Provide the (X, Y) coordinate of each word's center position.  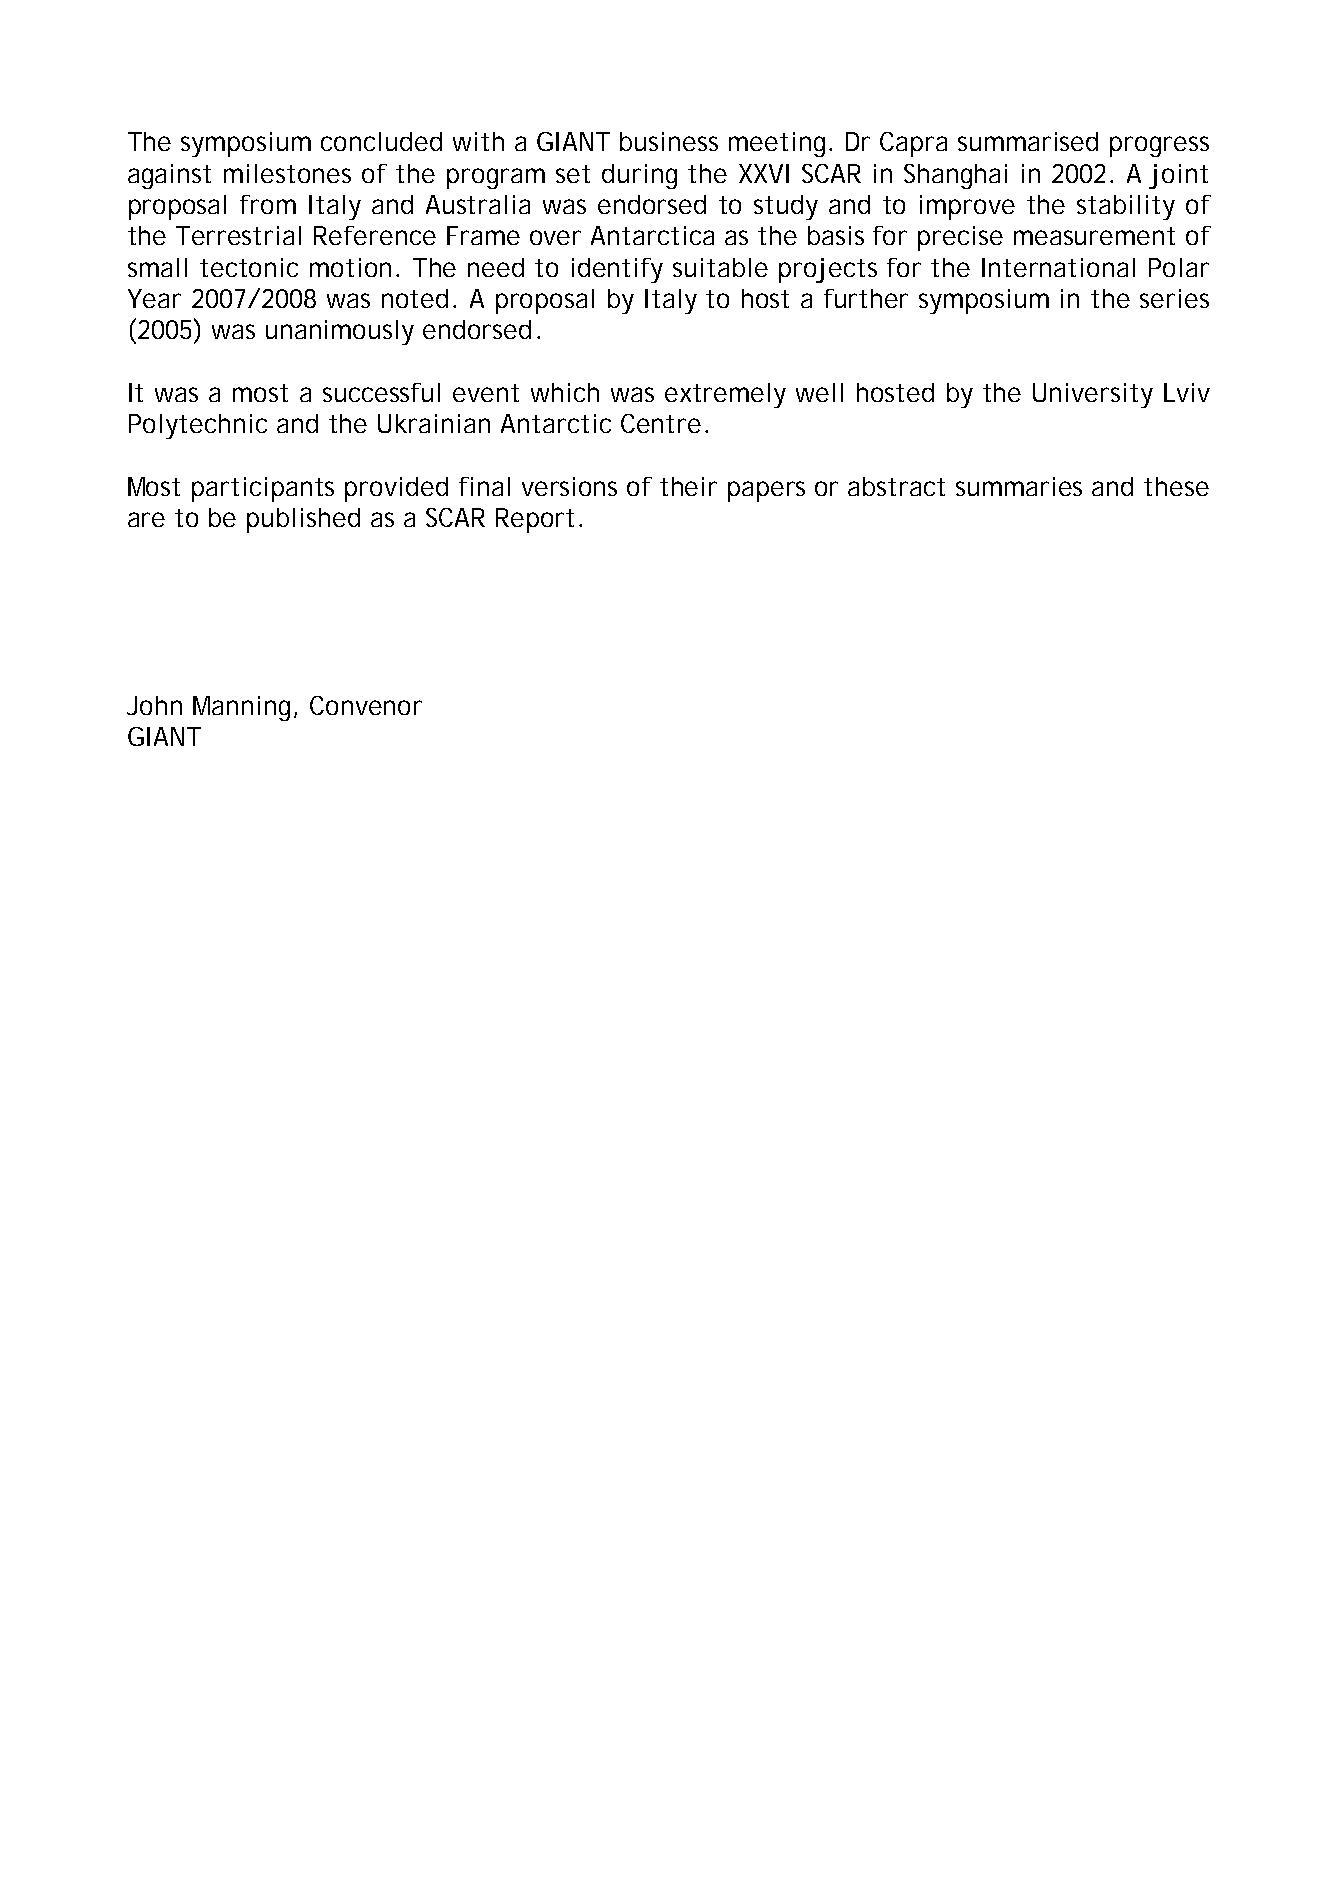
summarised (1028, 141)
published (303, 520)
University (1093, 395)
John (154, 705)
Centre (661, 423)
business (669, 141)
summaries (1019, 486)
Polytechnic (198, 426)
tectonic (249, 267)
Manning (241, 708)
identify (617, 270)
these (1176, 486)
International (1058, 267)
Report (535, 520)
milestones (287, 173)
